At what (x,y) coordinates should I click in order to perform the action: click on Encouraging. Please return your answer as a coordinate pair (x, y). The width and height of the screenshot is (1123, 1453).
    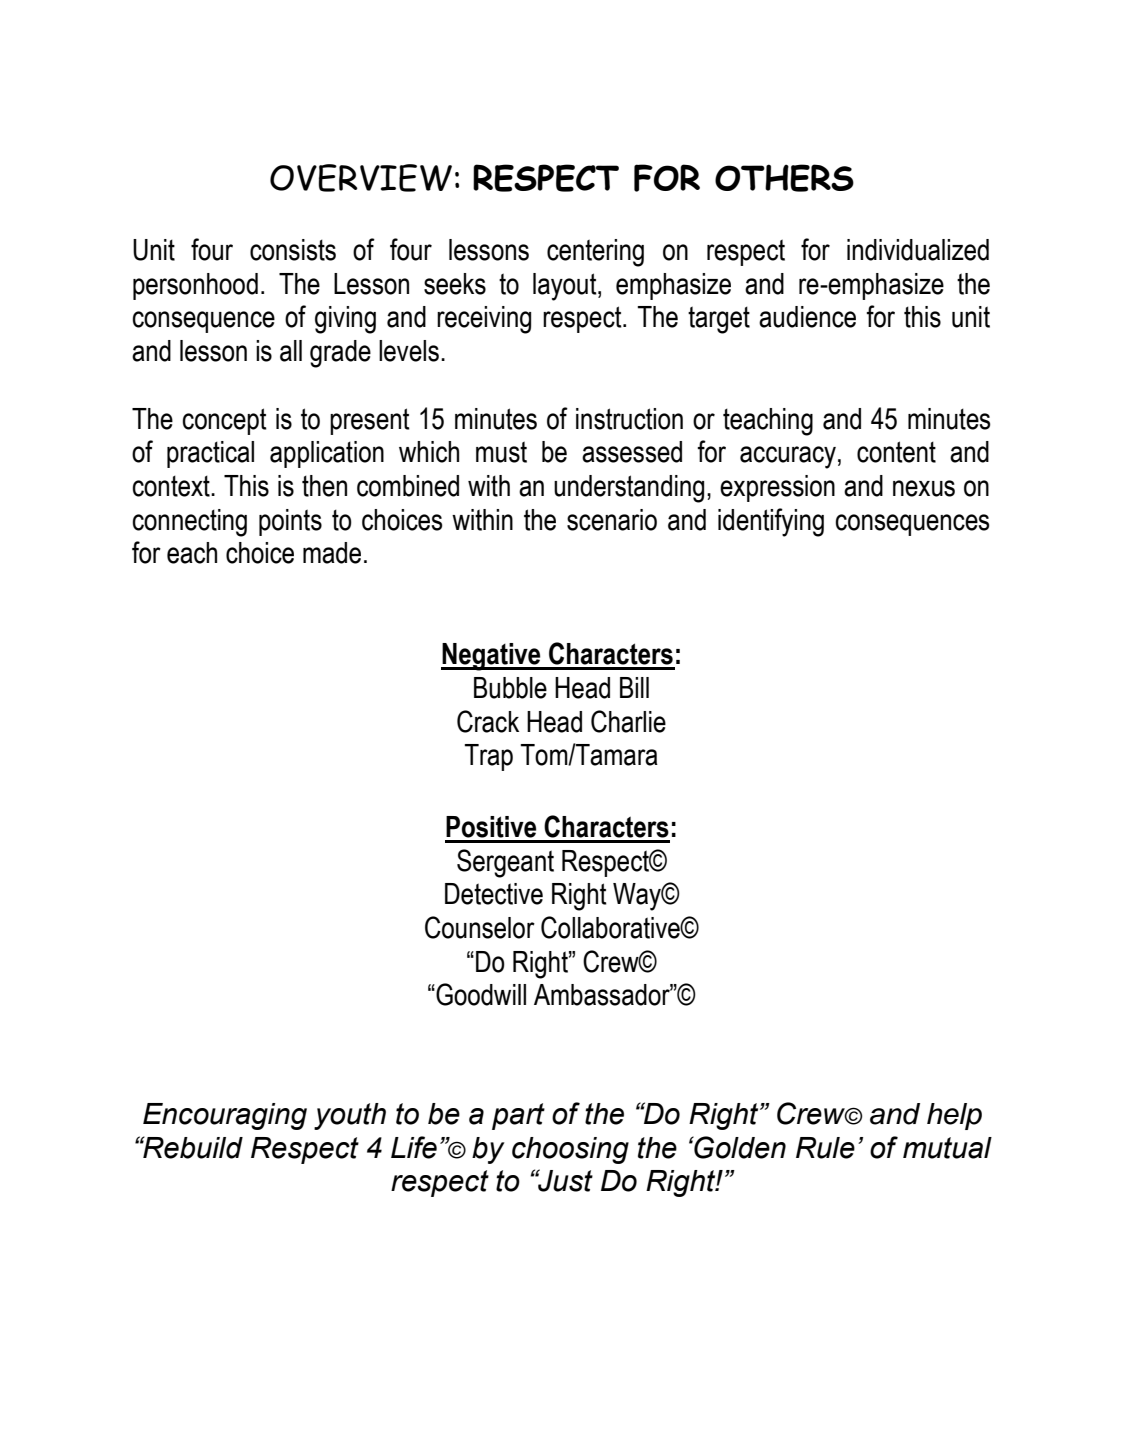
    Looking at the image, I should click on (225, 1116).
